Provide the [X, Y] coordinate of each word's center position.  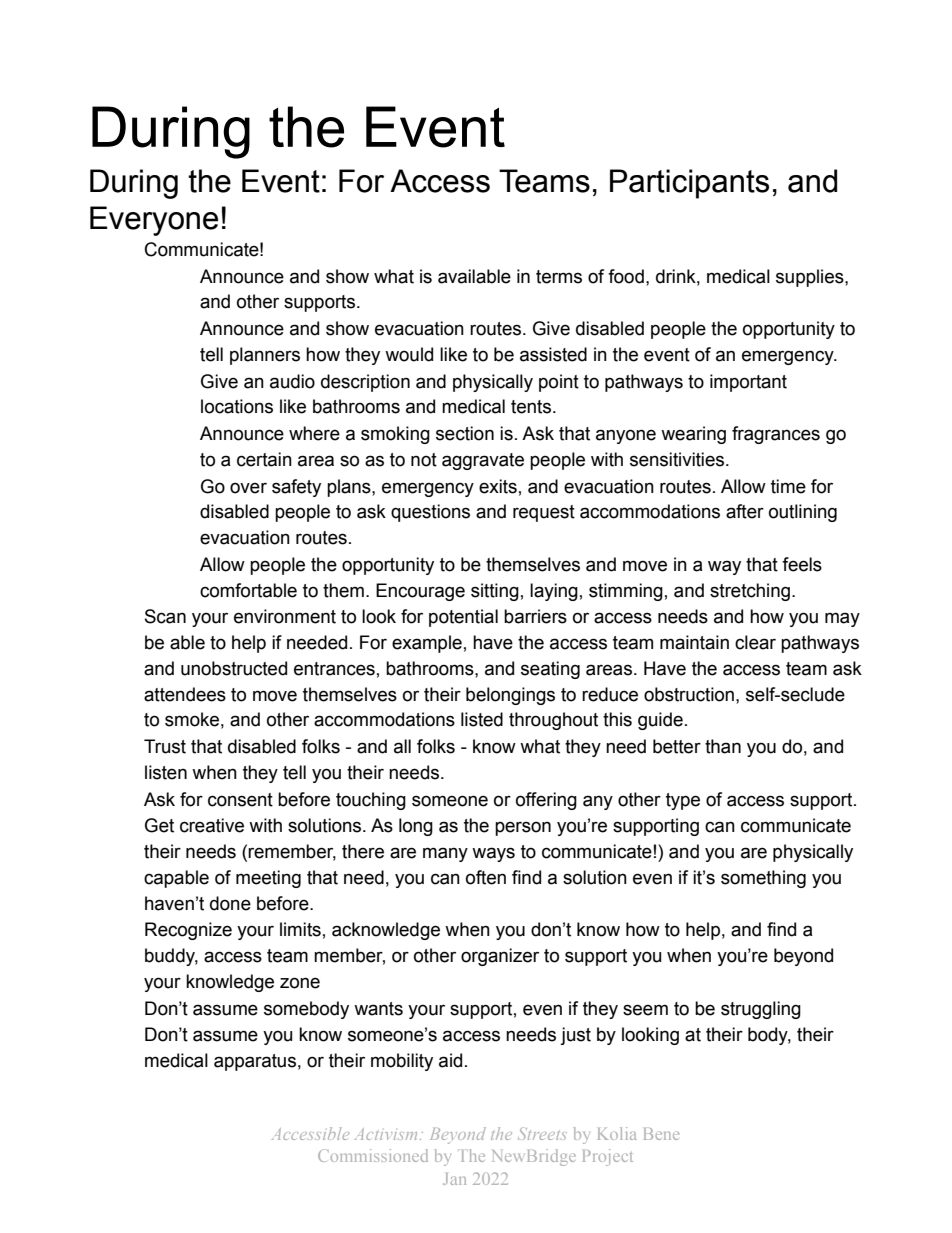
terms [559, 277]
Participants [689, 184]
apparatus [255, 1062]
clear [755, 642]
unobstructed [234, 668]
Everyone [154, 221]
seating [550, 670]
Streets [542, 1133]
